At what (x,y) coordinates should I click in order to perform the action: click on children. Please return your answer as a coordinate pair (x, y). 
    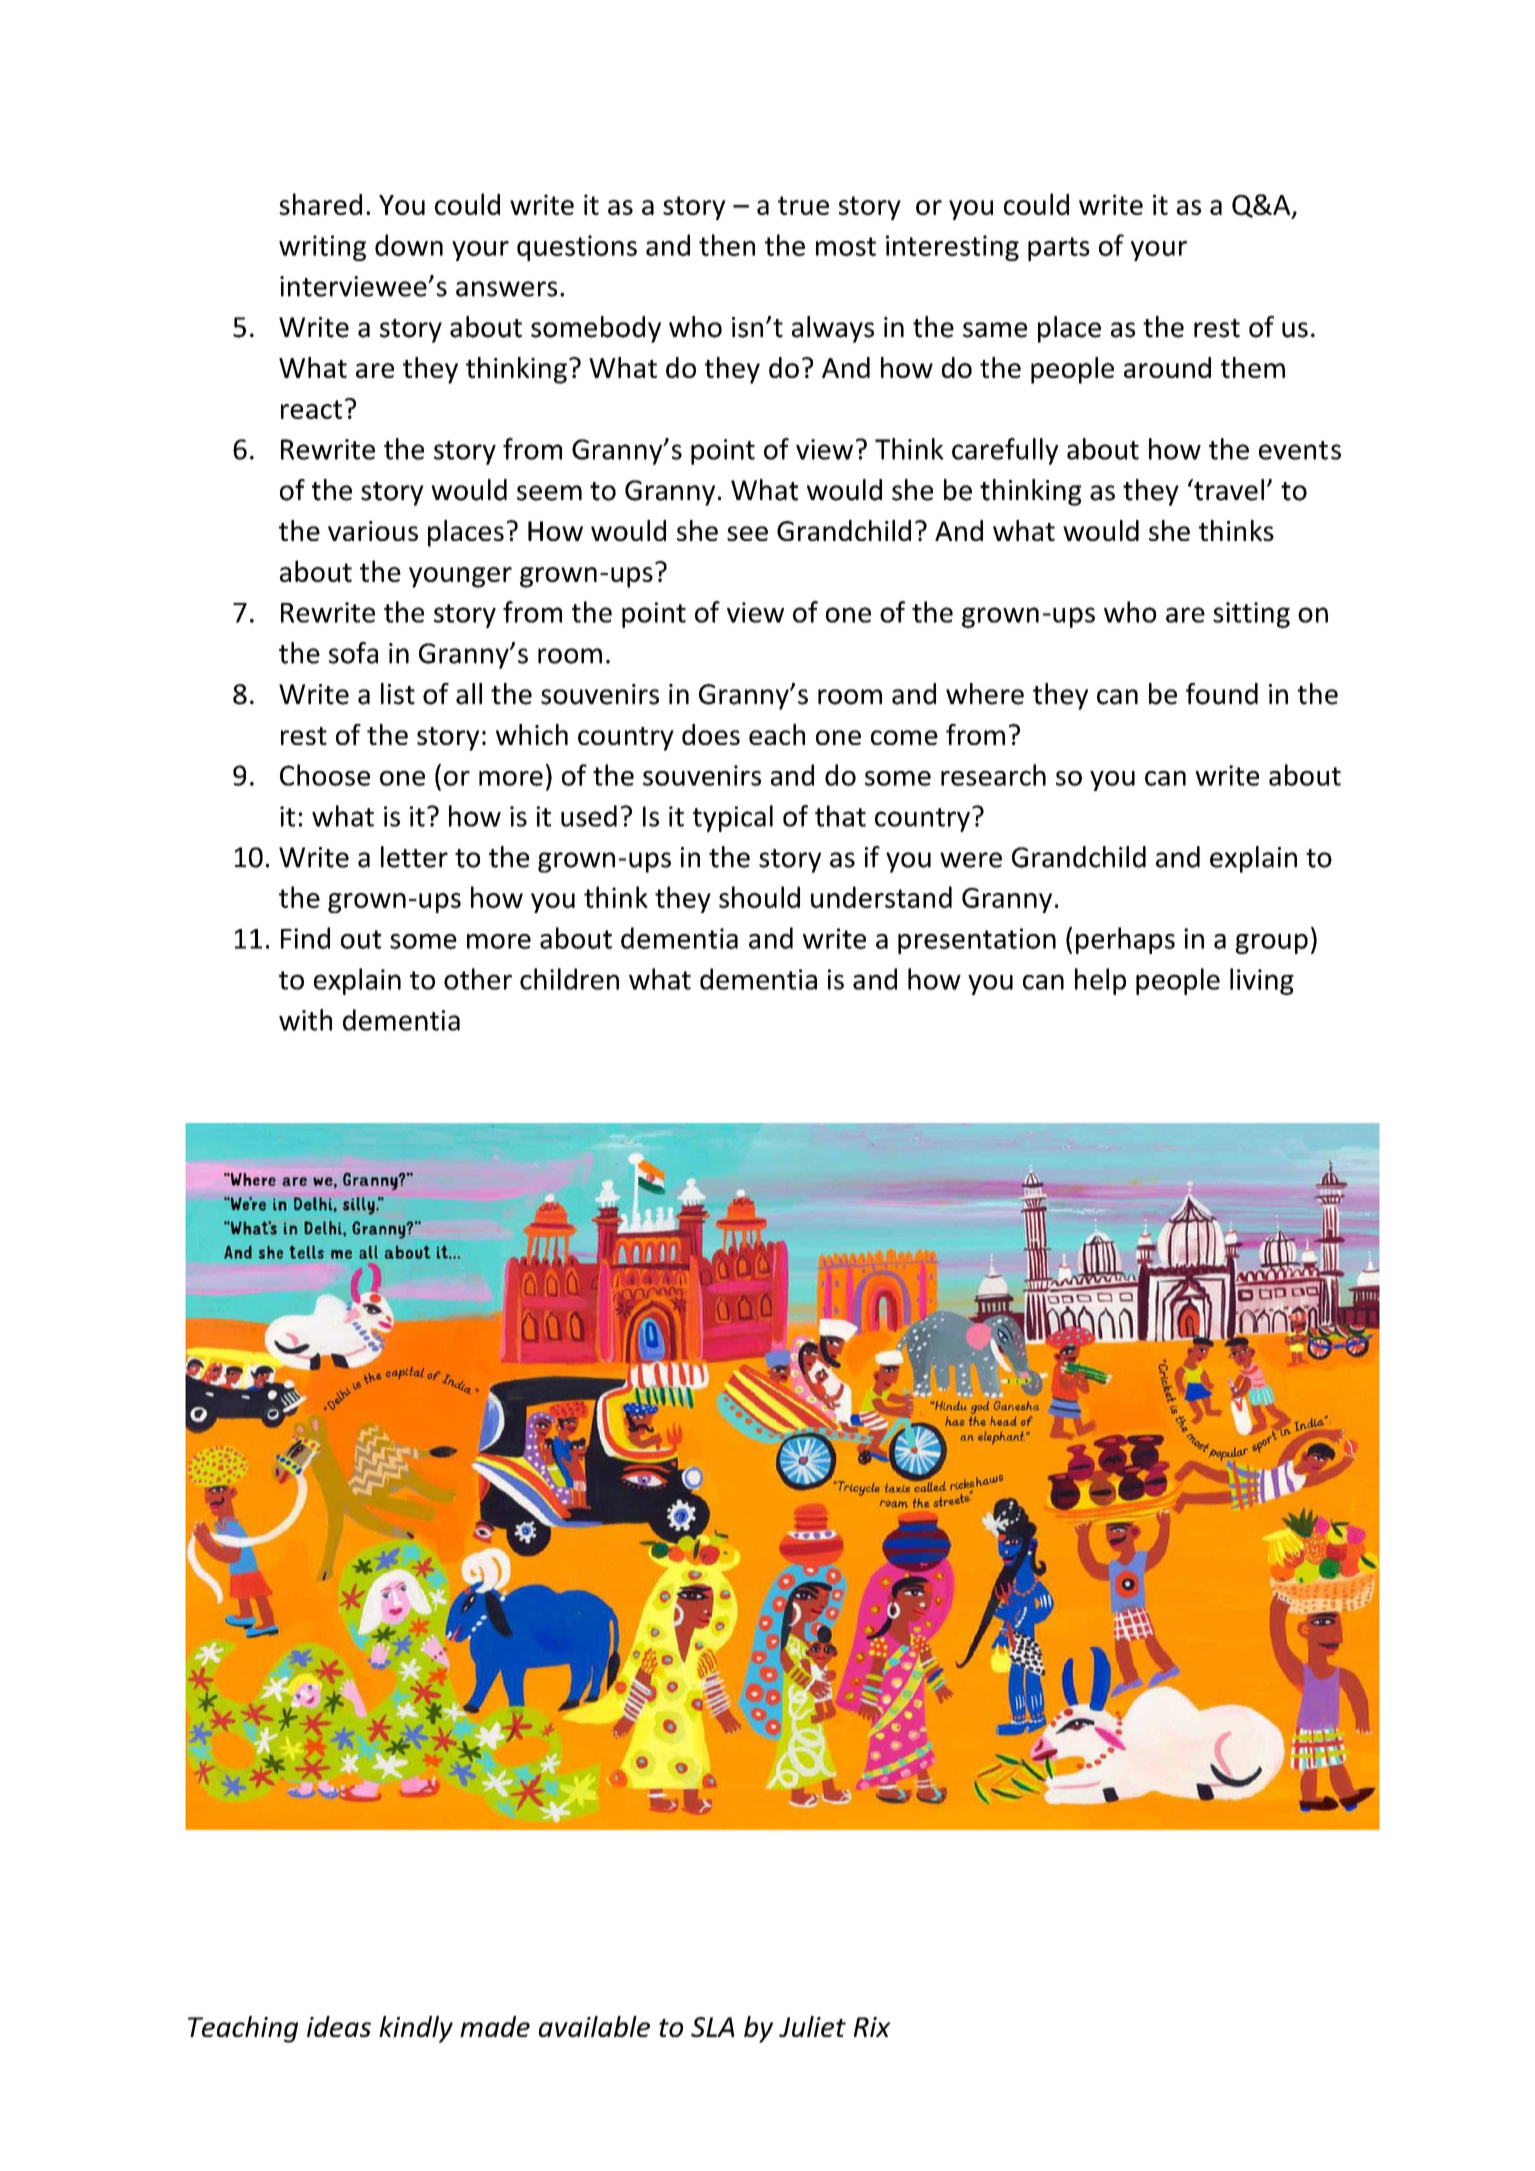
    Looking at the image, I should click on (569, 979).
